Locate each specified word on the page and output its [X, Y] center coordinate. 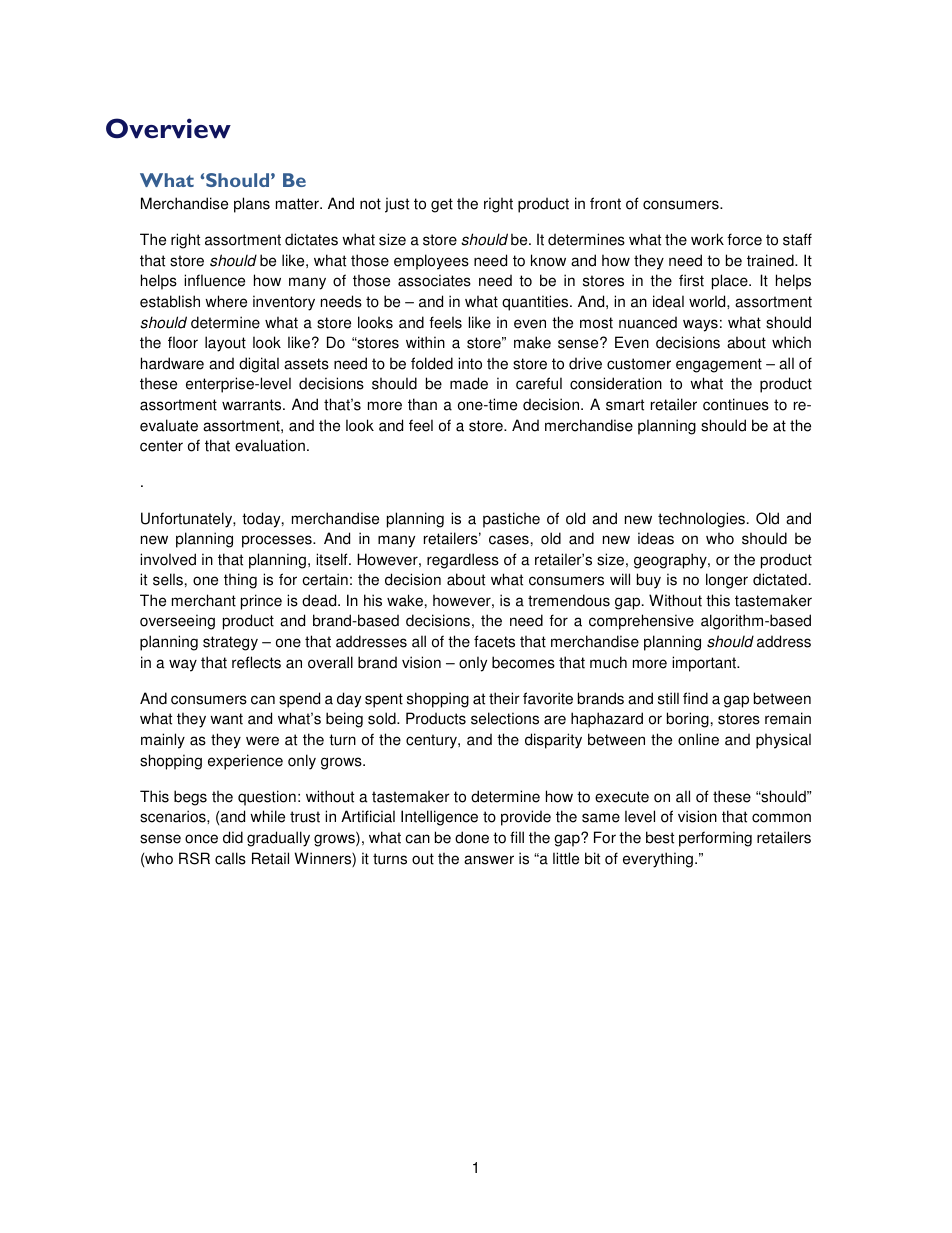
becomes [523, 662]
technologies [701, 520]
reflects [256, 662]
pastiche [511, 520]
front [605, 203]
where [226, 301]
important [705, 664]
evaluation [270, 445]
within [425, 342]
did [233, 837]
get [442, 205]
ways [700, 325]
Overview [168, 128]
